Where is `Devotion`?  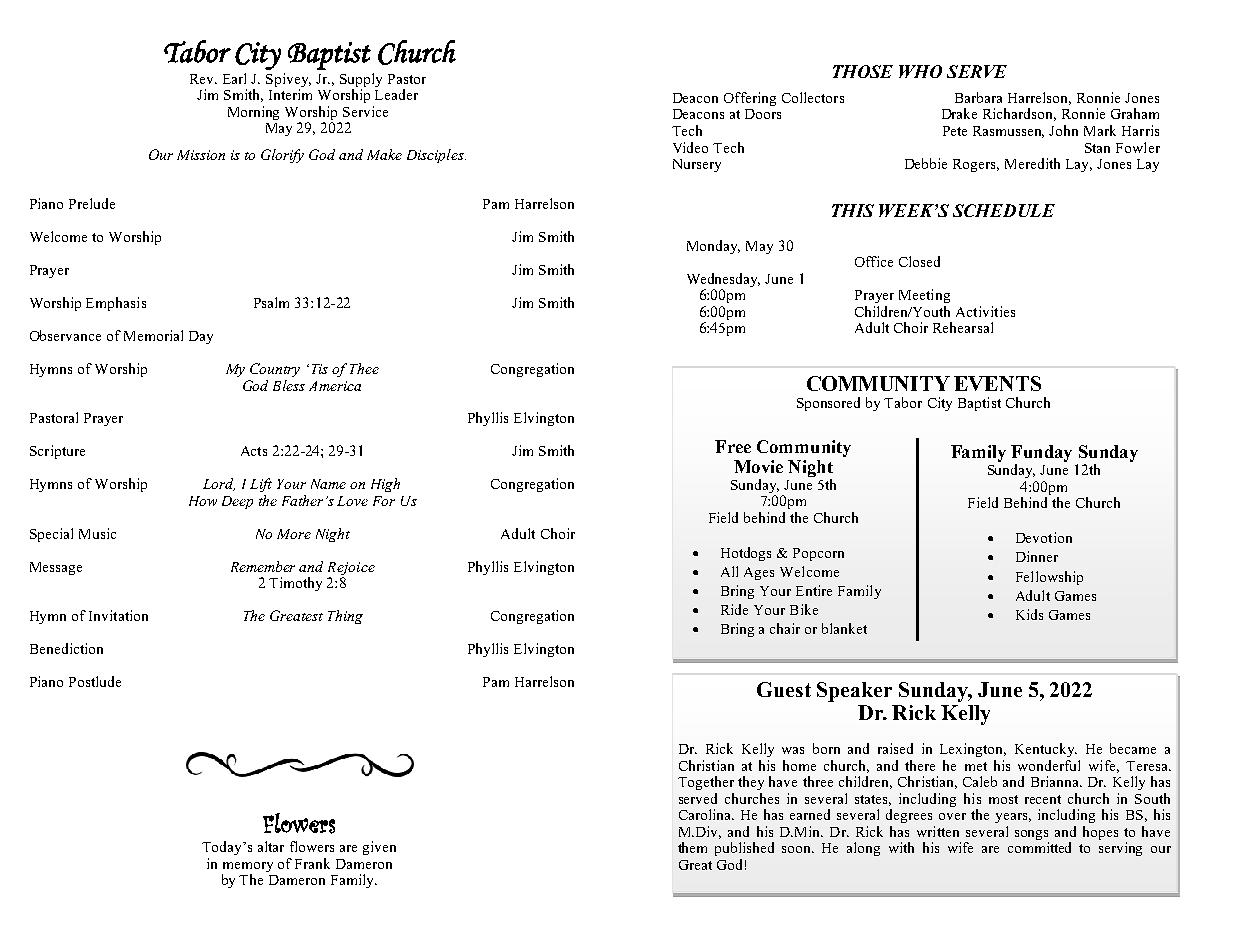
Devotion is located at coordinates (1044, 537).
